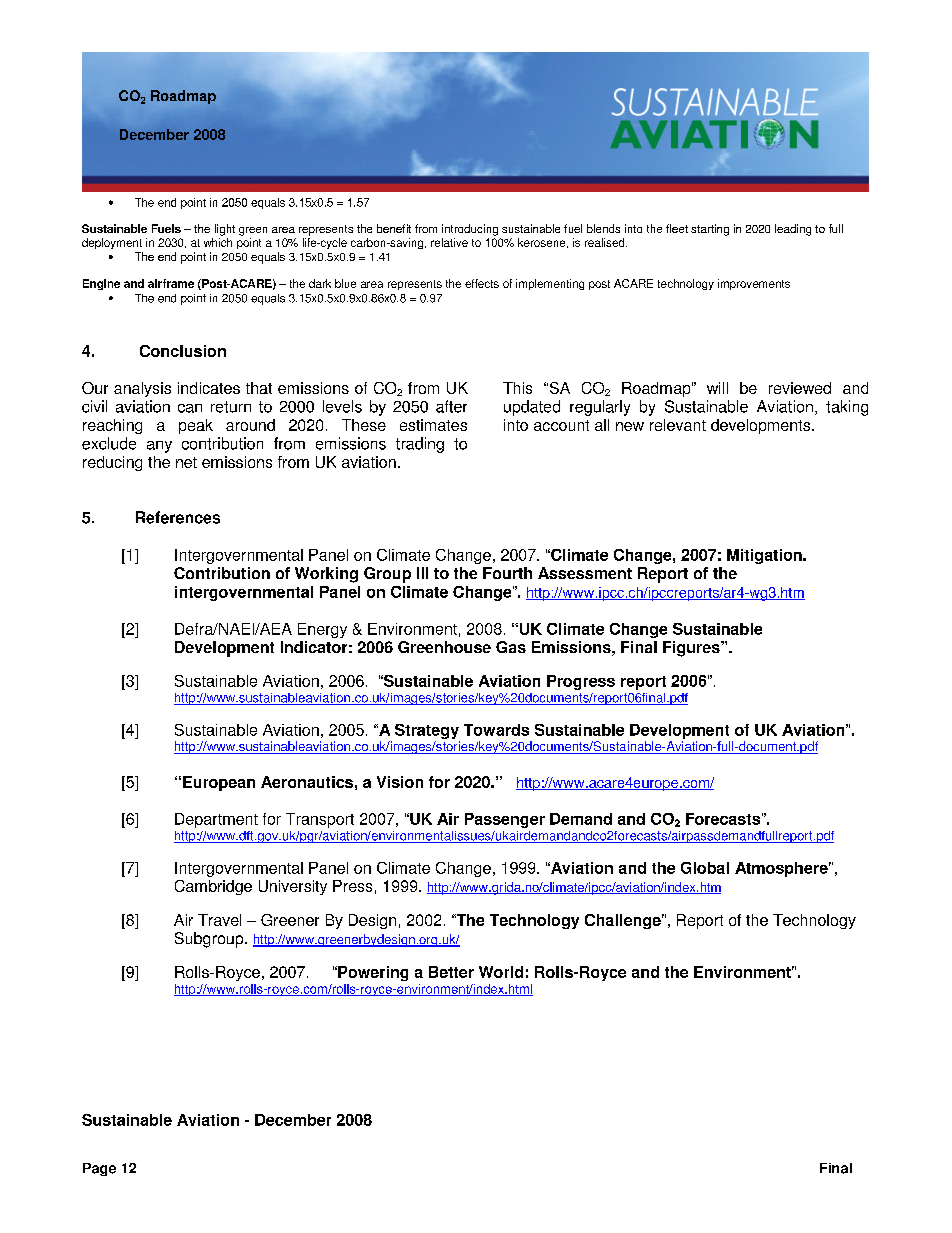  I want to click on Figures, so click(692, 649).
